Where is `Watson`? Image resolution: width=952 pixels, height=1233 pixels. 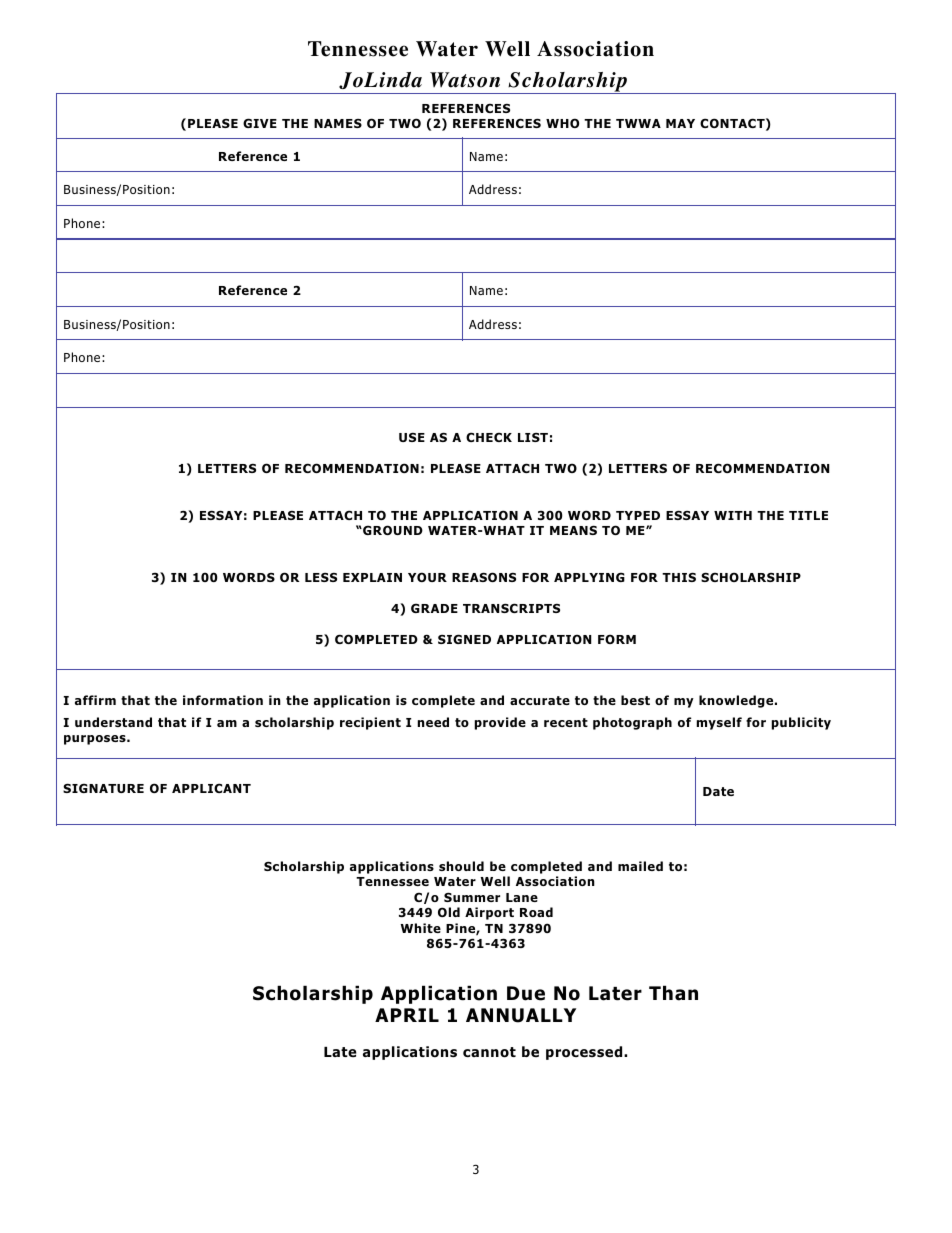 Watson is located at coordinates (465, 80).
